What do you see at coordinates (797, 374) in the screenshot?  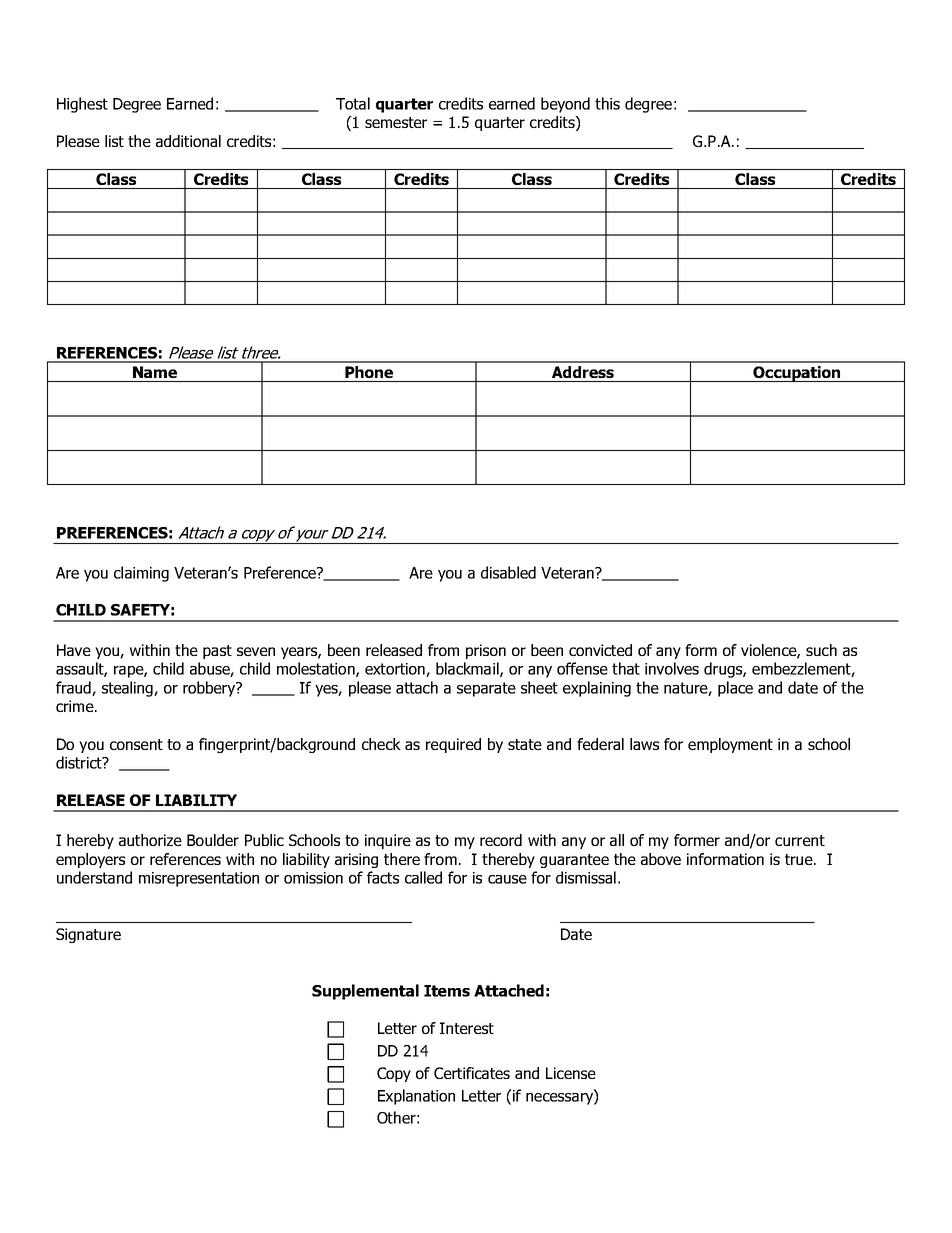 I see `Occupation` at bounding box center [797, 374].
